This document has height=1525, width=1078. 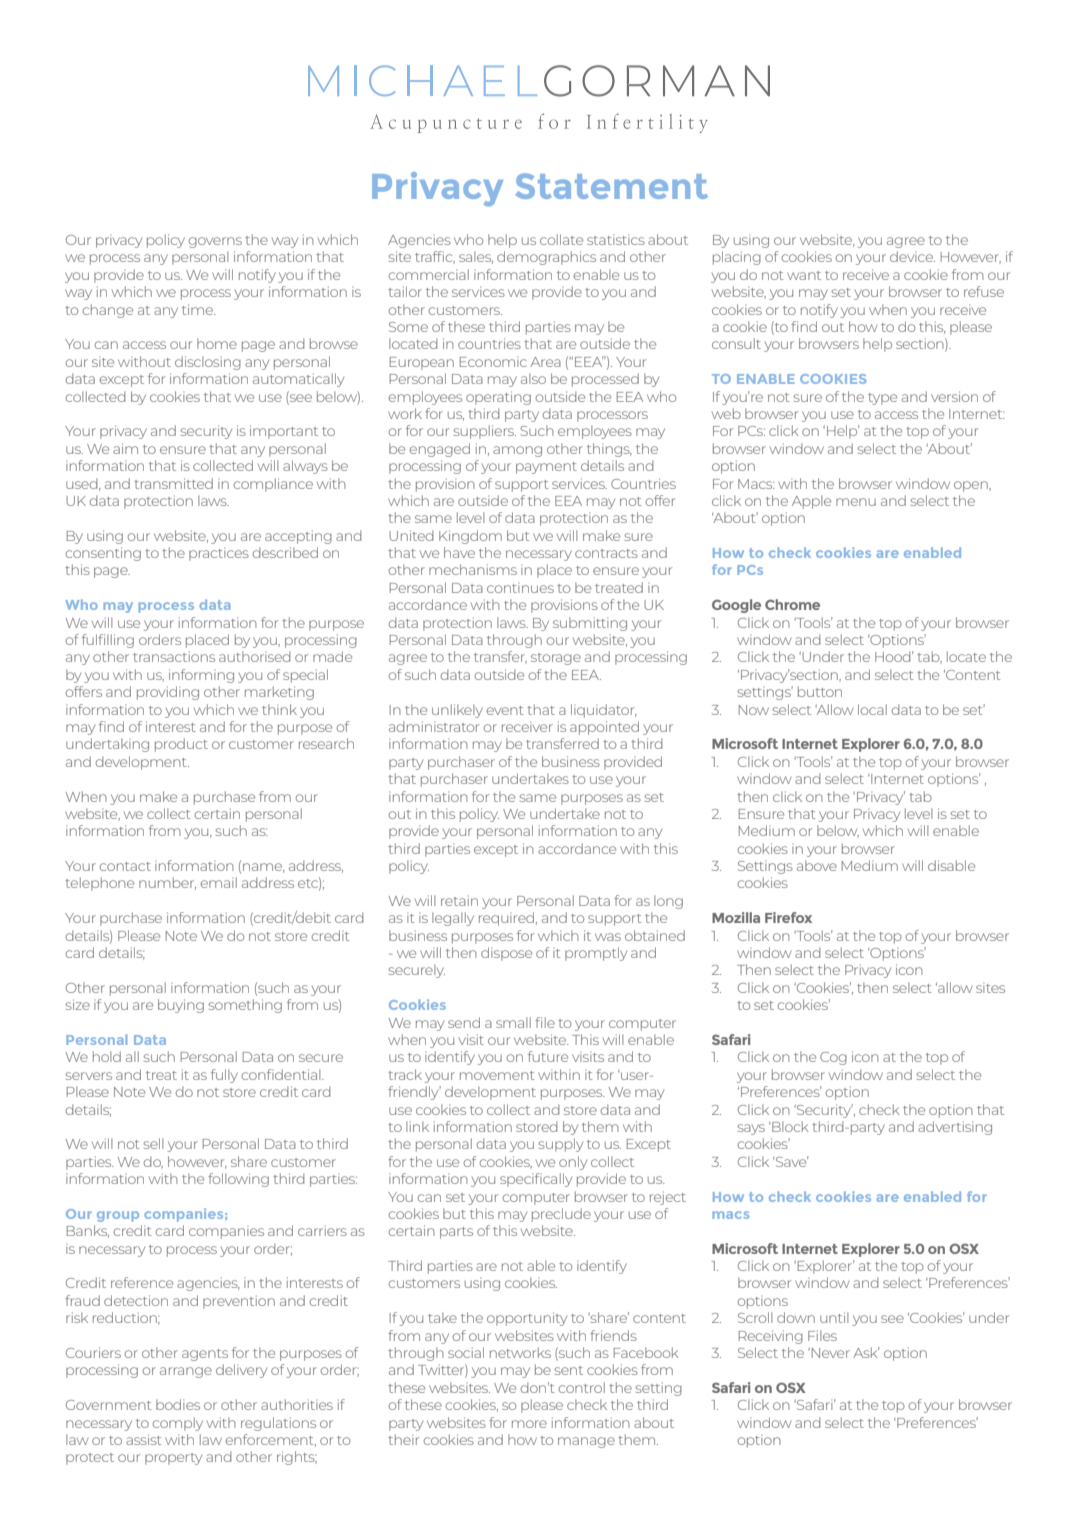 What do you see at coordinates (561, 1145) in the document?
I see `supply` at bounding box center [561, 1145].
